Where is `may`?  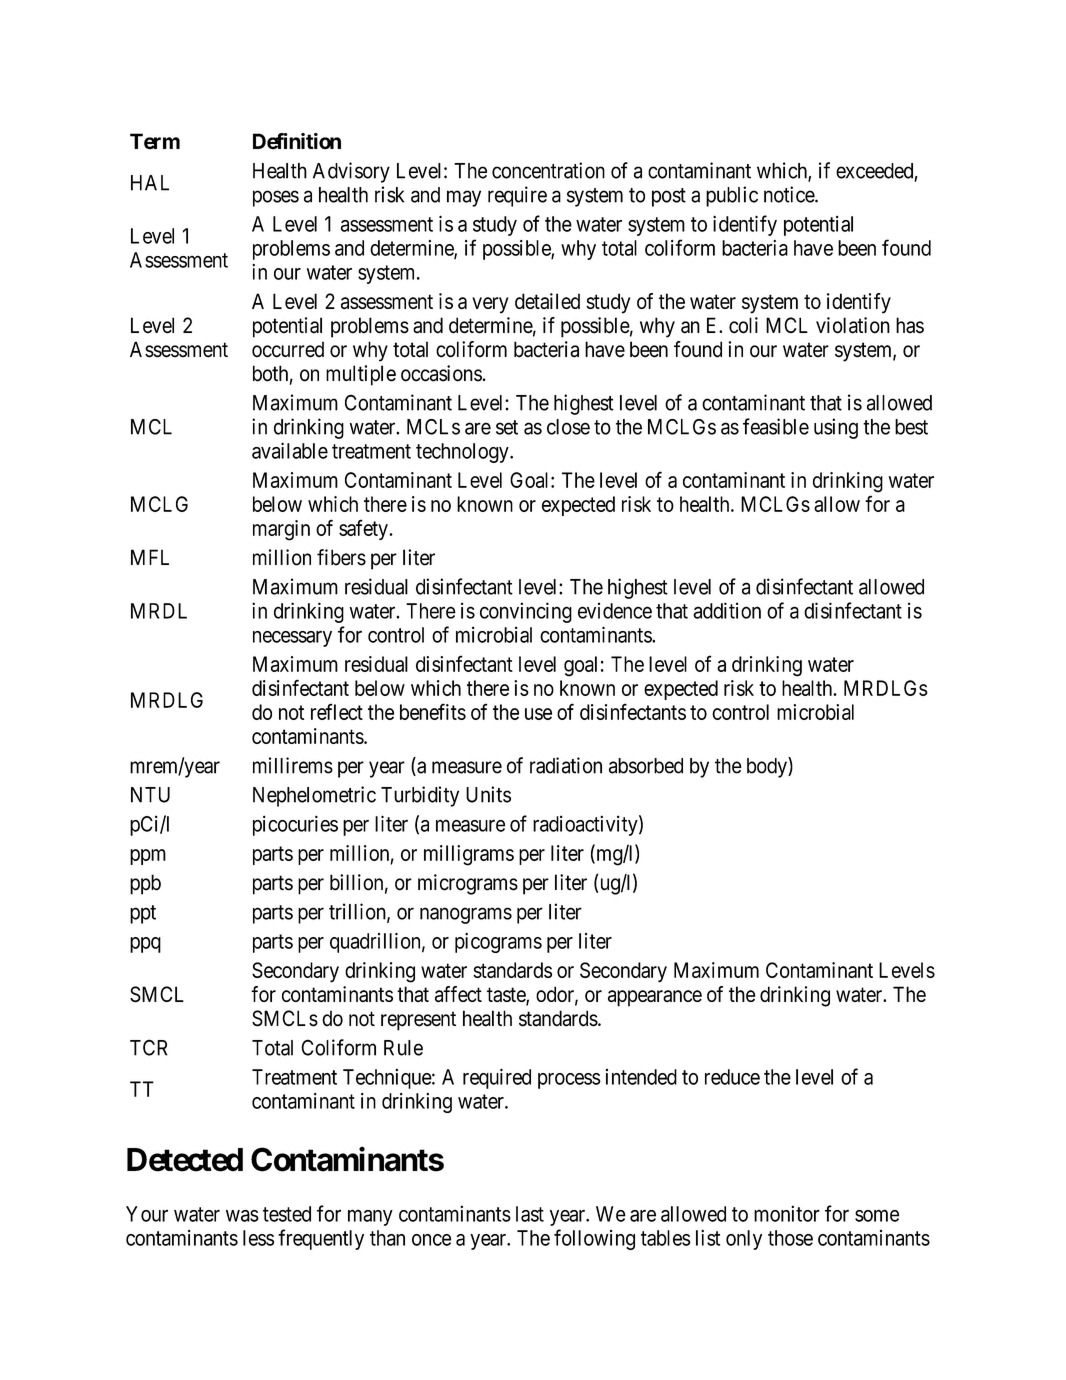
may is located at coordinates (464, 198).
